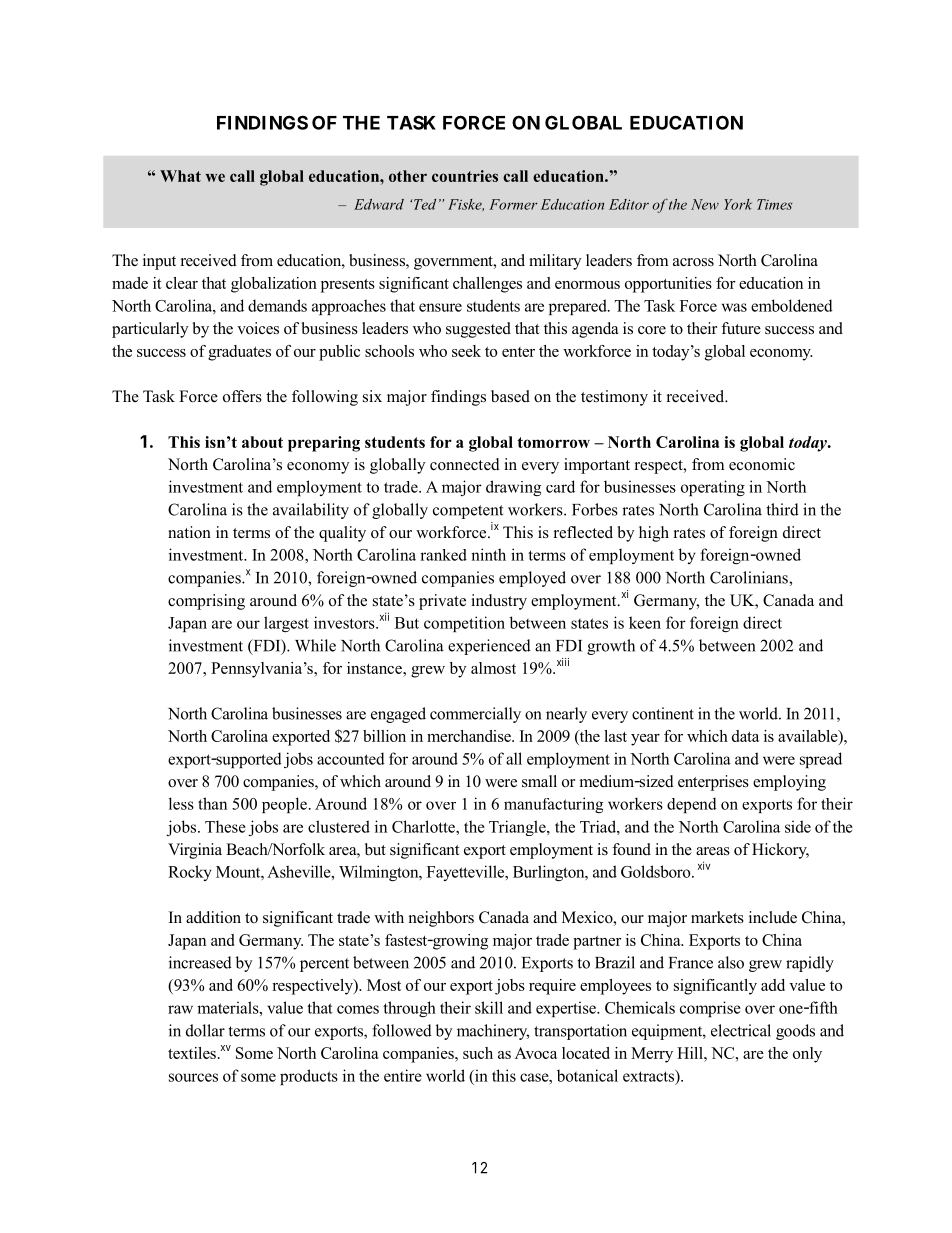  Describe the element at coordinates (464, 624) in the screenshot. I see `competition` at that location.
